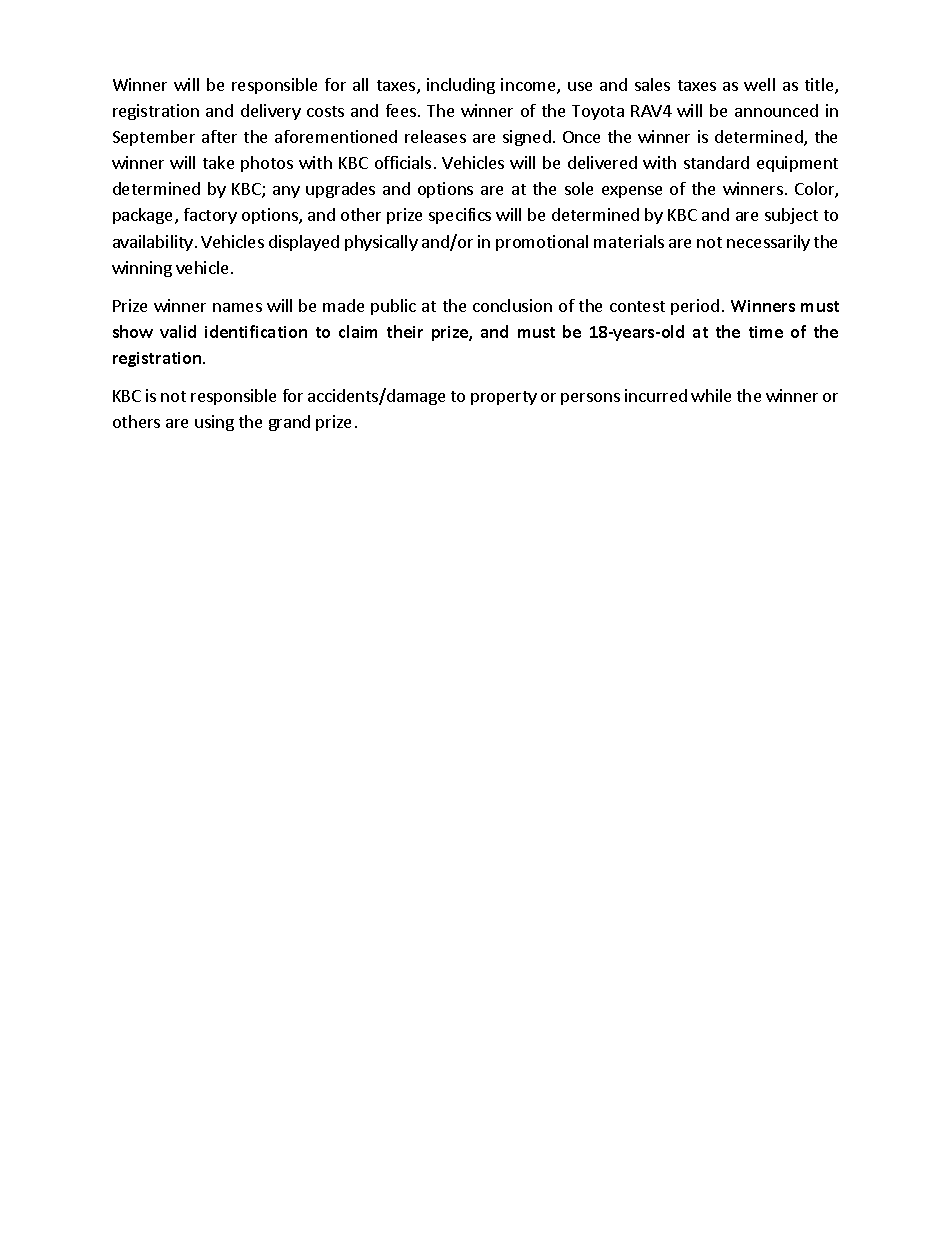 Image resolution: width=952 pixels, height=1233 pixels. I want to click on availability, so click(153, 243).
